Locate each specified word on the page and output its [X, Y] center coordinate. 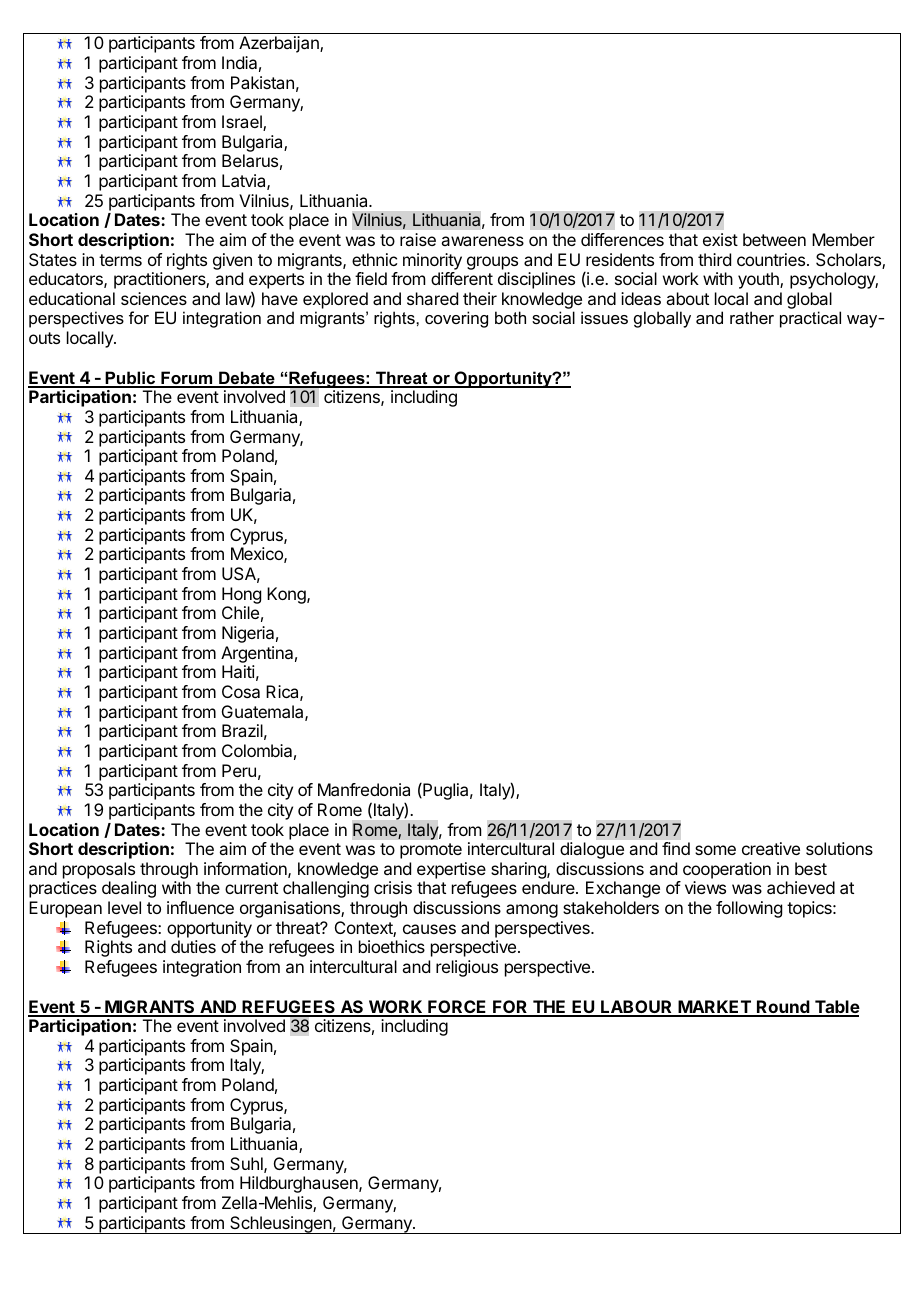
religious [467, 968]
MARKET [714, 1008]
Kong [287, 595]
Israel [243, 123]
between [774, 239]
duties [193, 946]
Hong [241, 595]
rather [752, 317]
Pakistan [262, 82]
